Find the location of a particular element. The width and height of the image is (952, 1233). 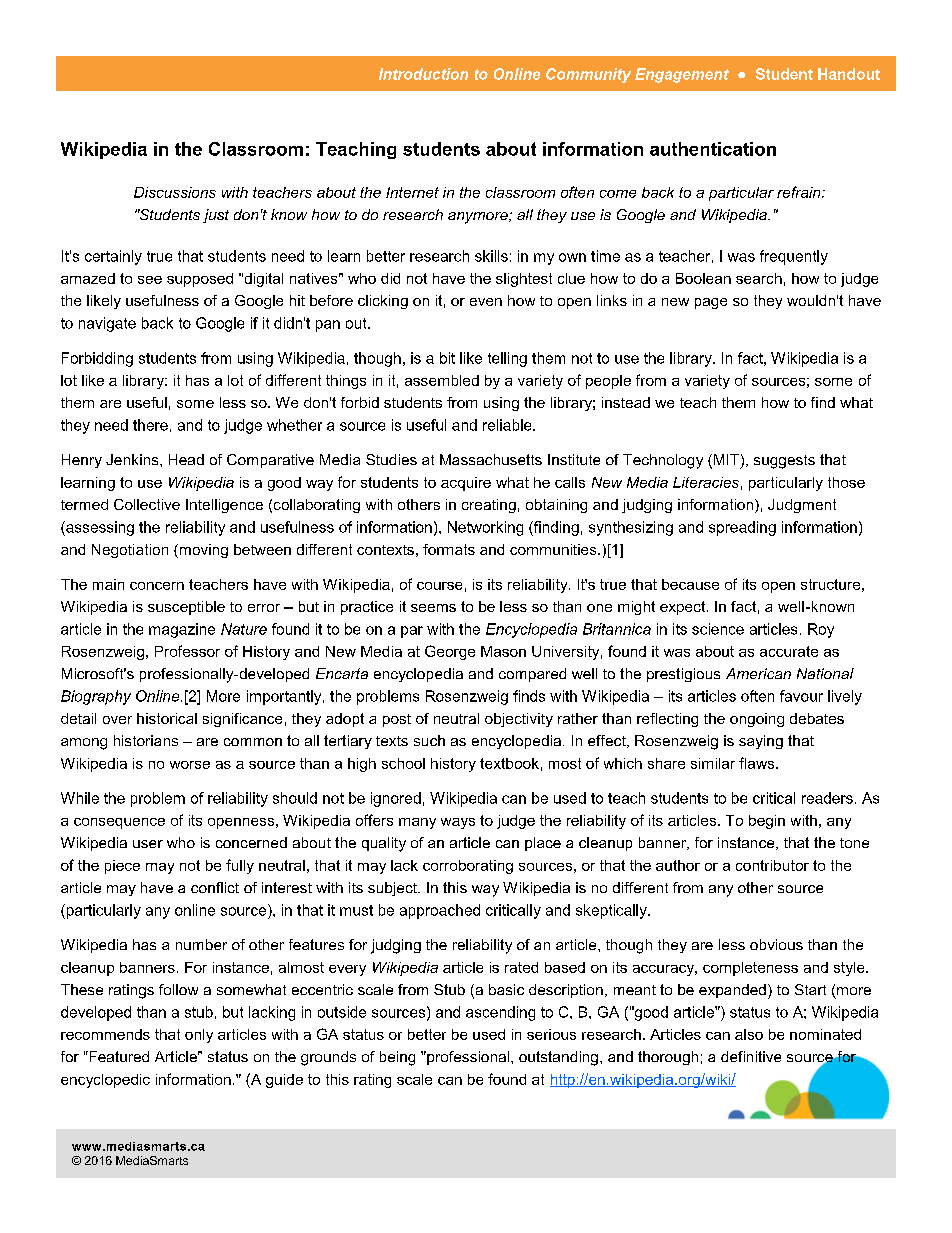

authentication is located at coordinates (713, 149).
